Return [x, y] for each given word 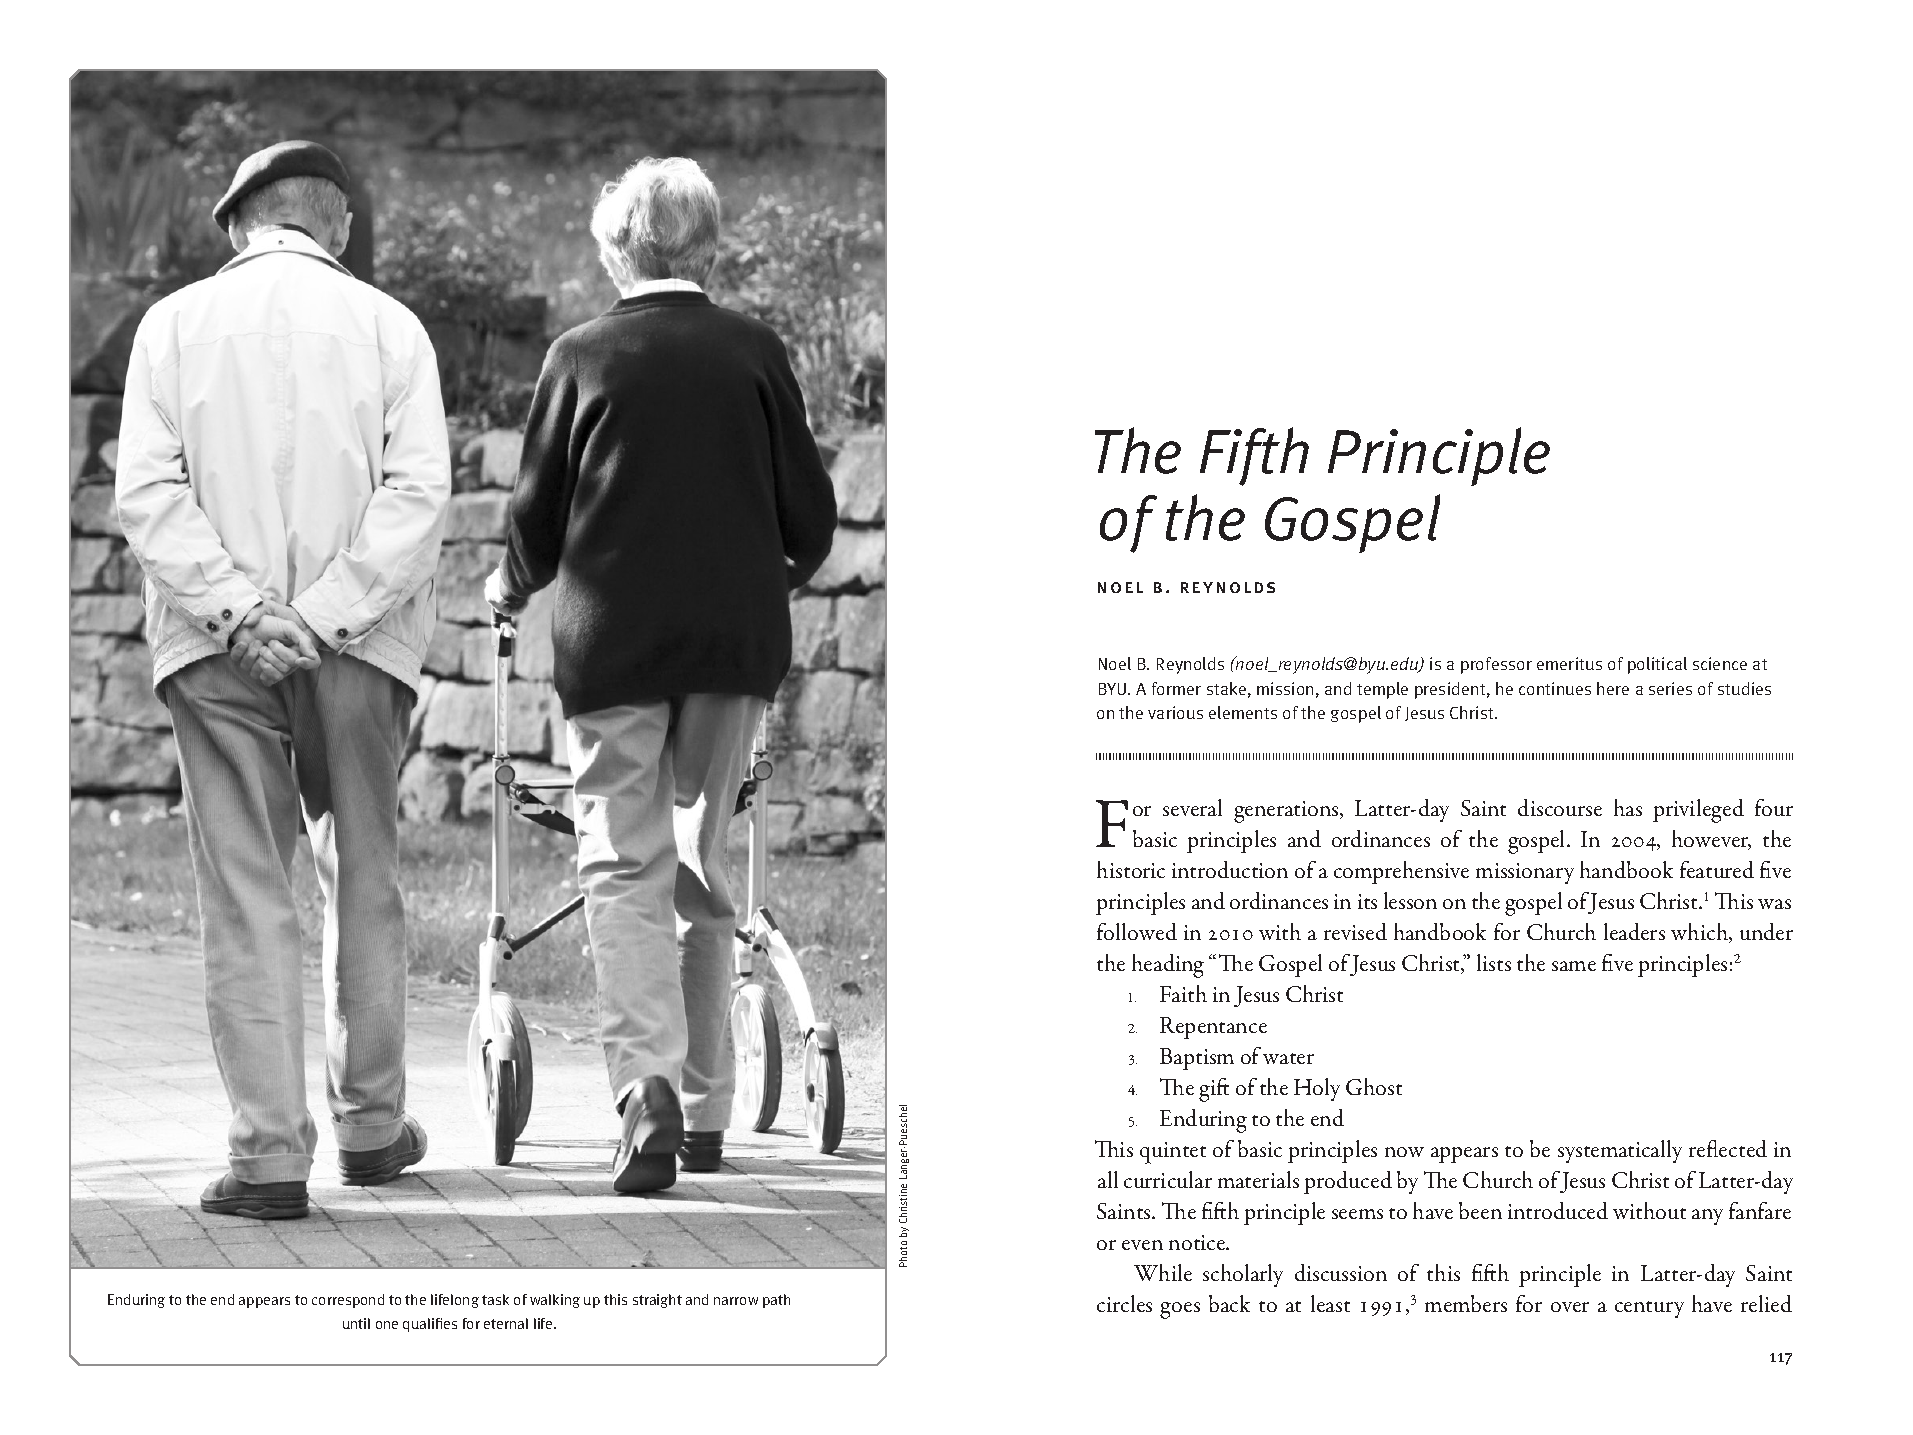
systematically [1620, 1151]
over [1570, 1307]
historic [1131, 869]
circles [1124, 1303]
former [1176, 688]
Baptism [1197, 1059]
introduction [1230, 869]
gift [1214, 1090]
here [1613, 688]
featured [1717, 869]
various [1175, 712]
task [495, 1299]
